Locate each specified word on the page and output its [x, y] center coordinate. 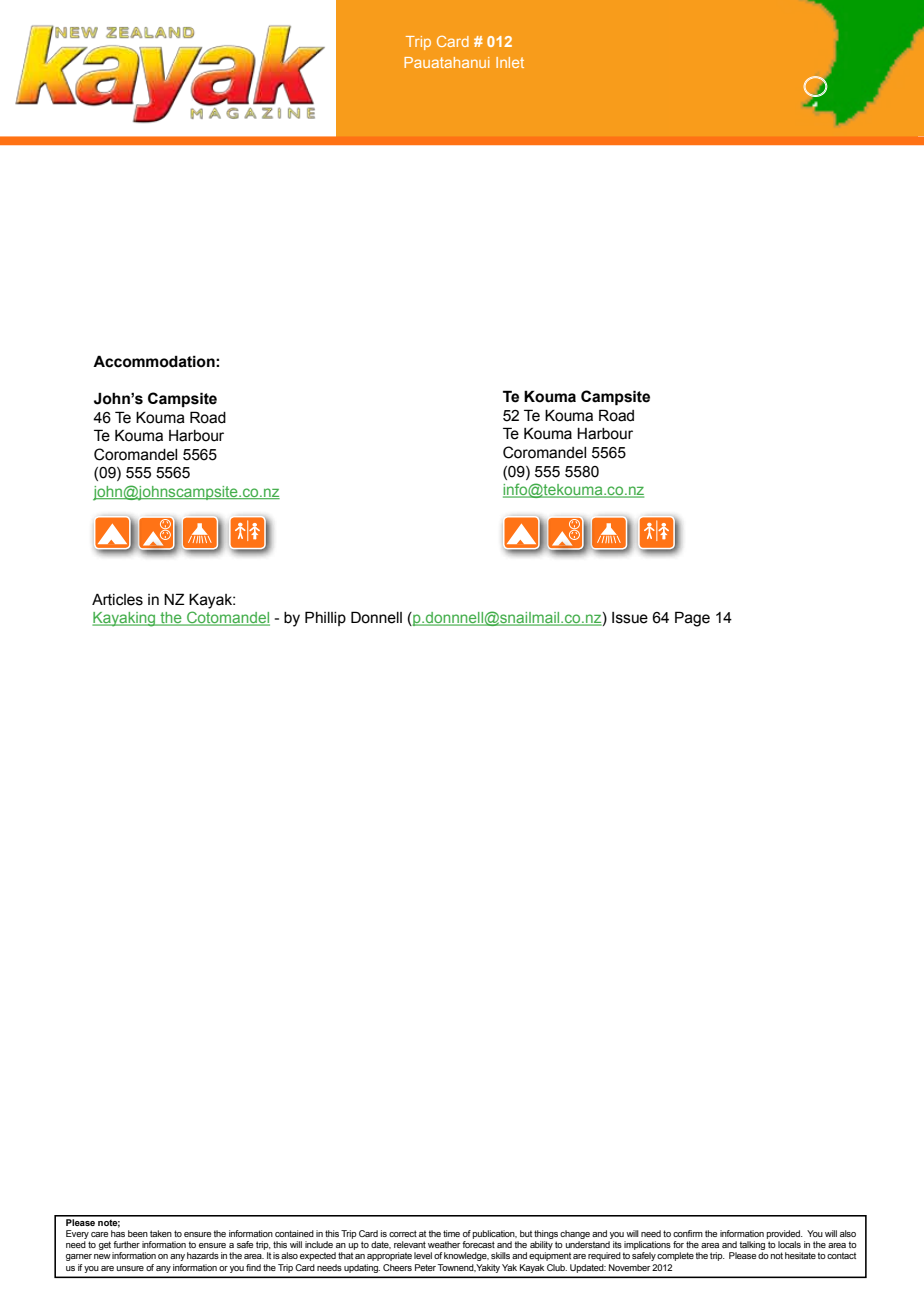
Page [692, 619]
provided [785, 1234]
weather [444, 1244]
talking [752, 1247]
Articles [117, 600]
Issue [630, 618]
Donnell [376, 617]
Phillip [325, 618]
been [138, 1233]
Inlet [510, 62]
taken [161, 1233]
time [451, 1233]
